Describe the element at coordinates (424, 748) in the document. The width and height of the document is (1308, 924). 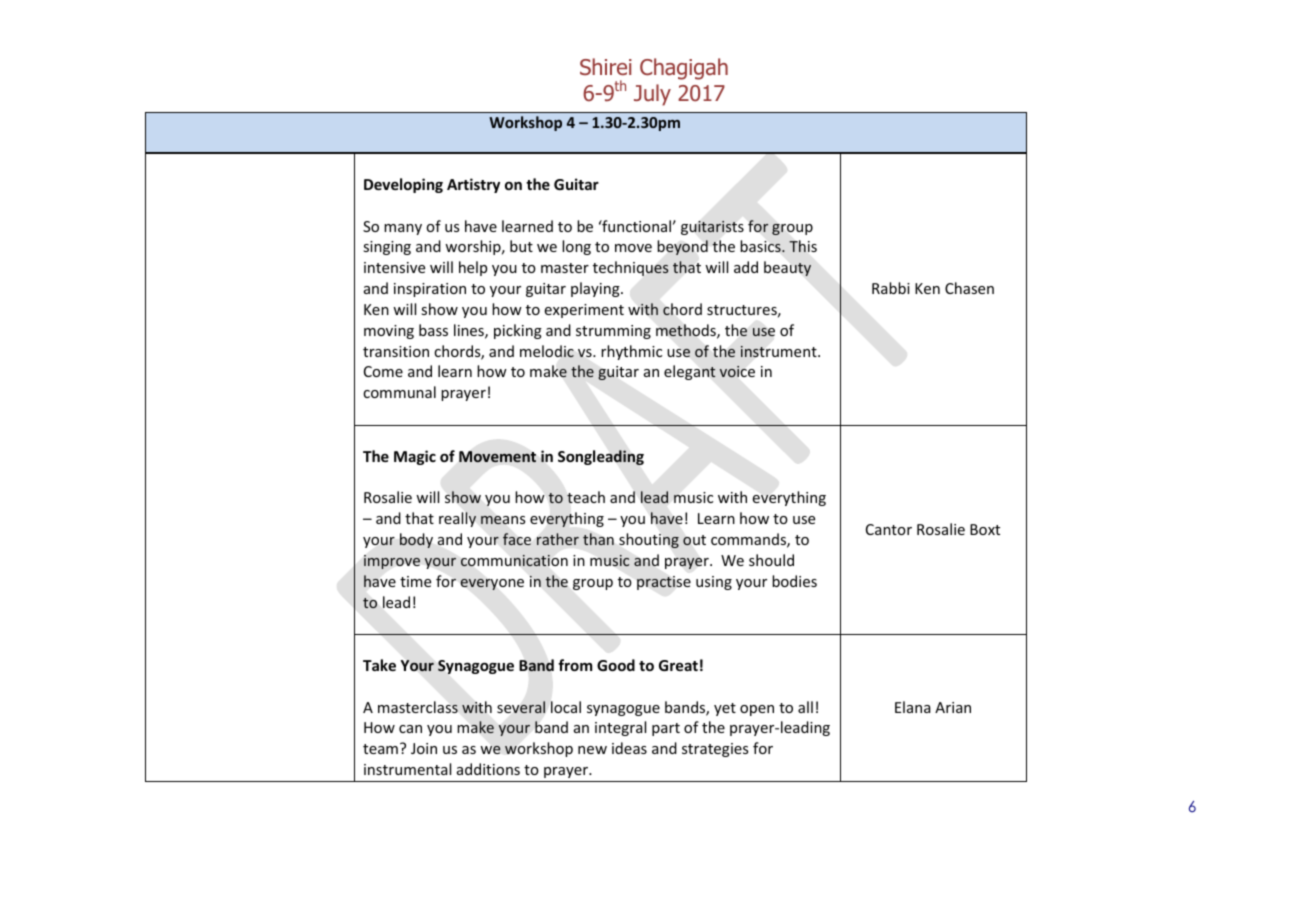
I see `Join` at that location.
